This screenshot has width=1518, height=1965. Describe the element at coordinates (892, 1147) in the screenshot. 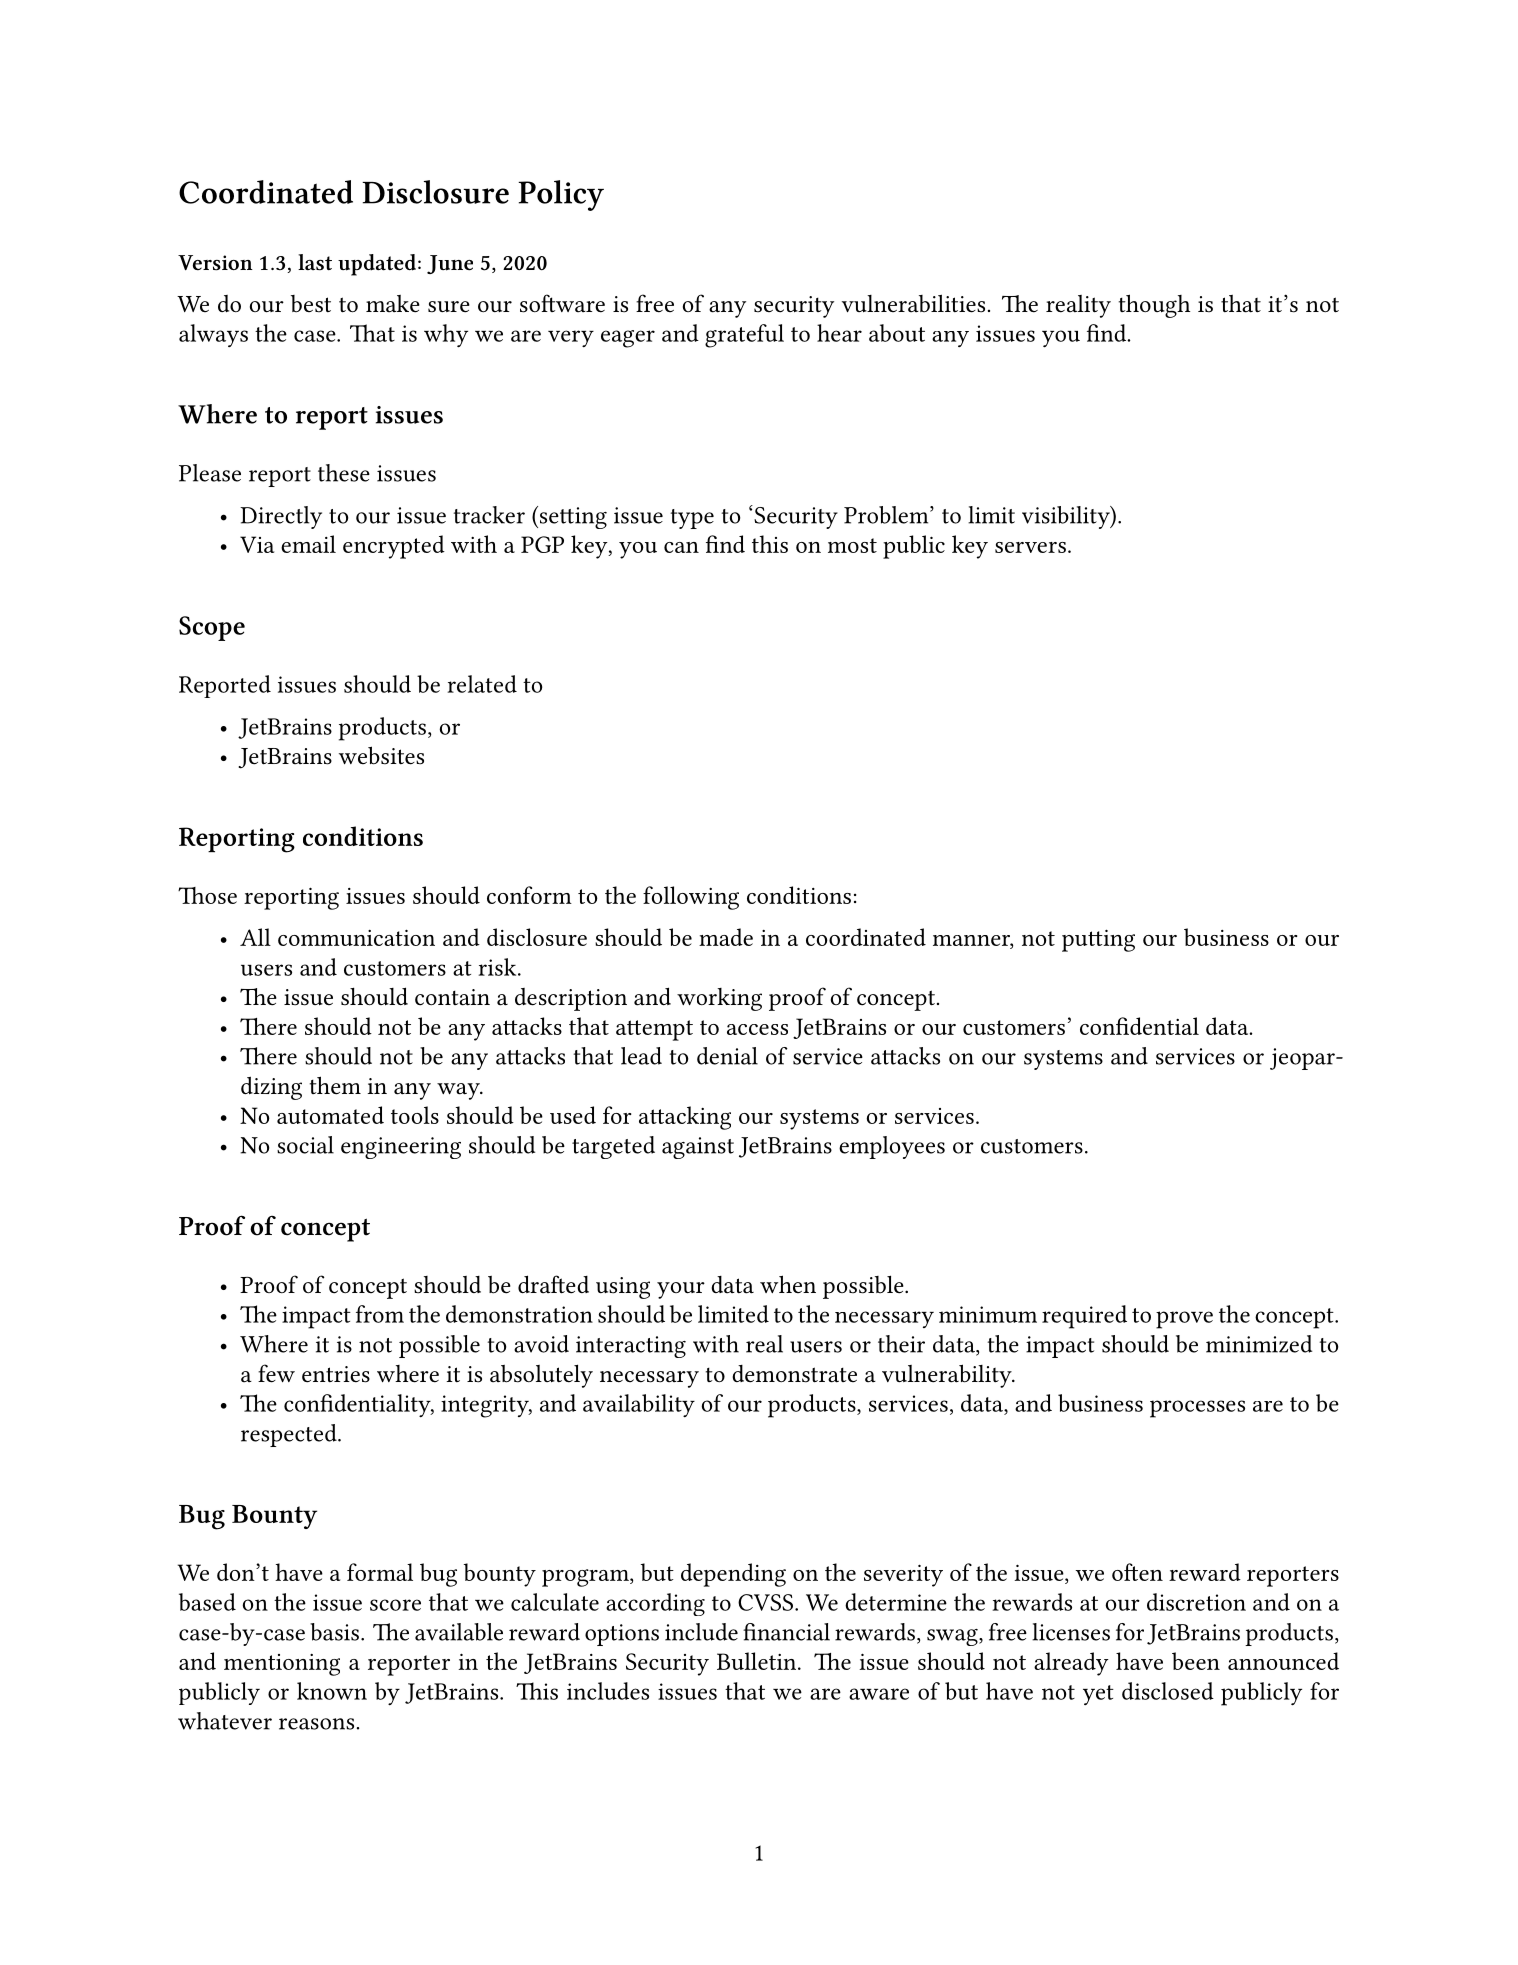

I see `employees` at that location.
